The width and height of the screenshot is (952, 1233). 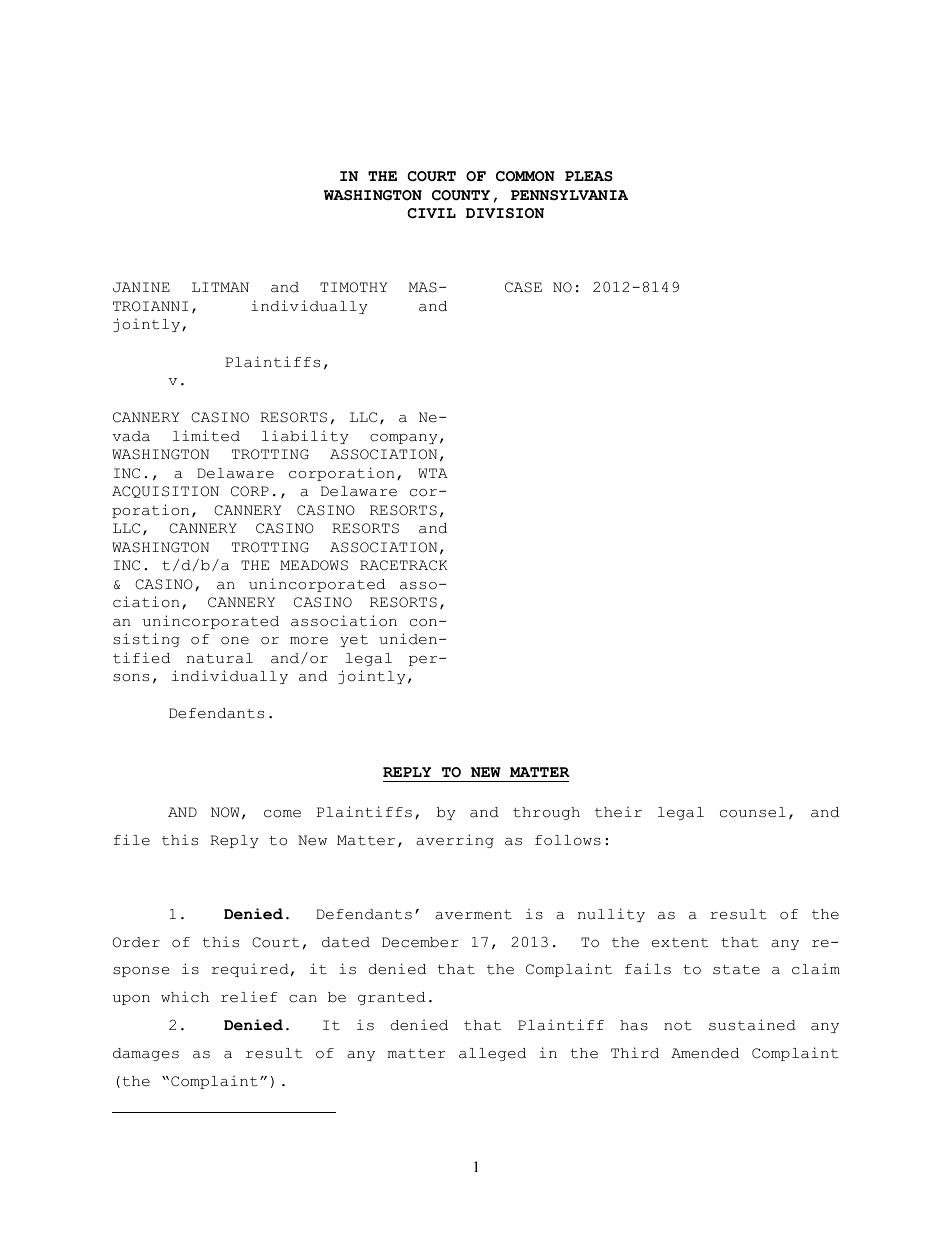 What do you see at coordinates (185, 997) in the screenshot?
I see `which` at bounding box center [185, 997].
